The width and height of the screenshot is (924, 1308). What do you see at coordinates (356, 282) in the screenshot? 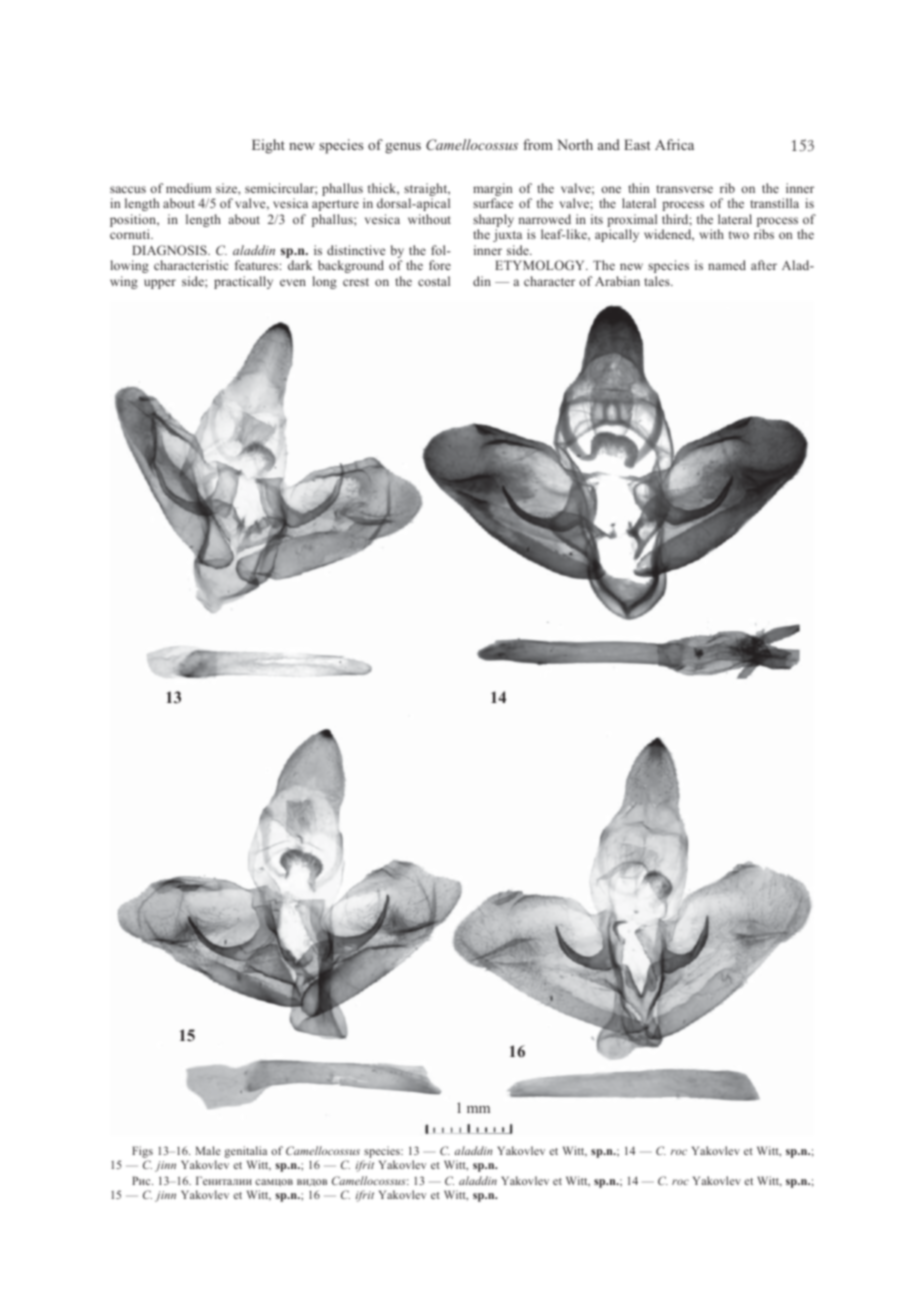
I see `crest` at bounding box center [356, 282].
